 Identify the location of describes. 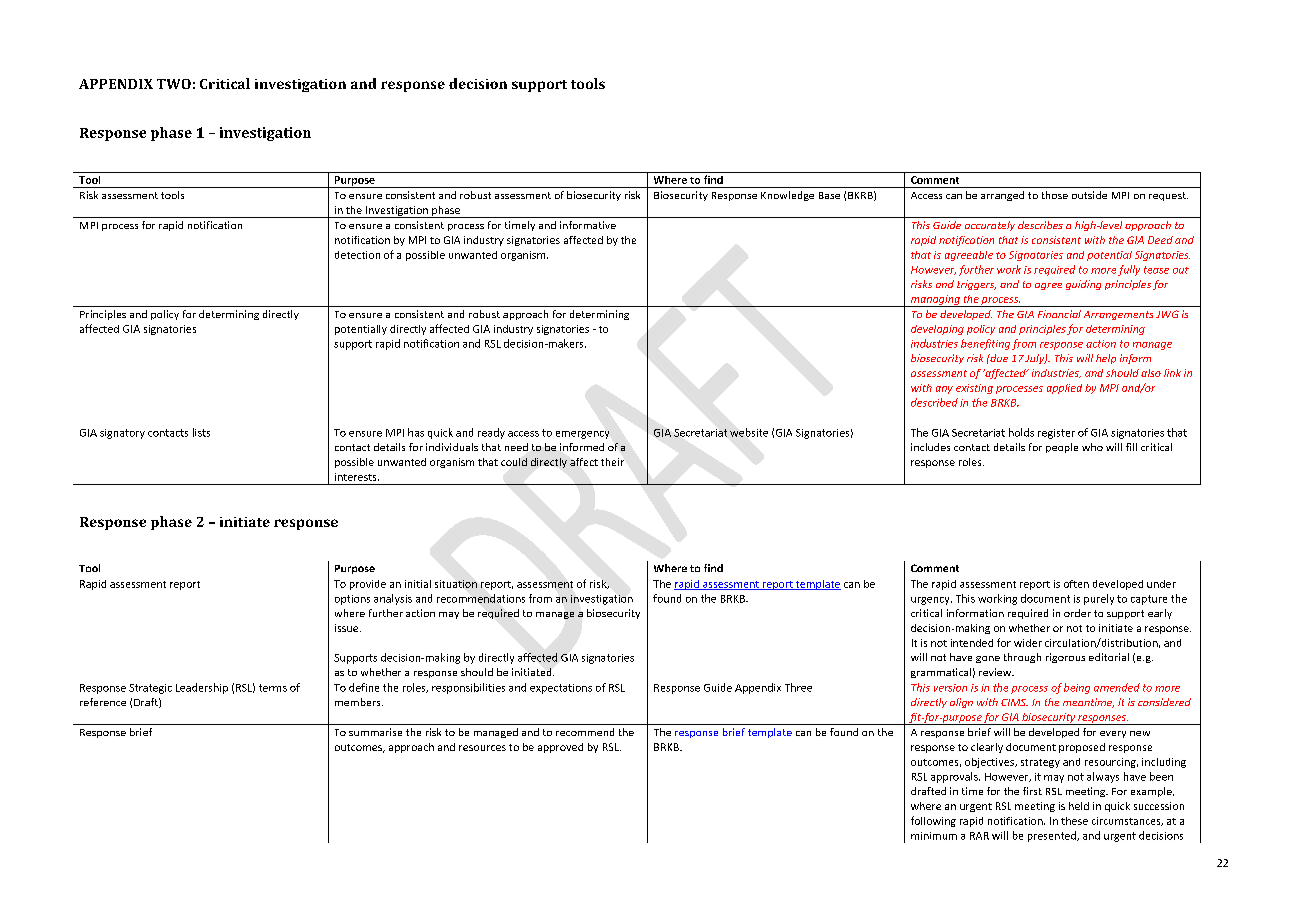
(1040, 225).
